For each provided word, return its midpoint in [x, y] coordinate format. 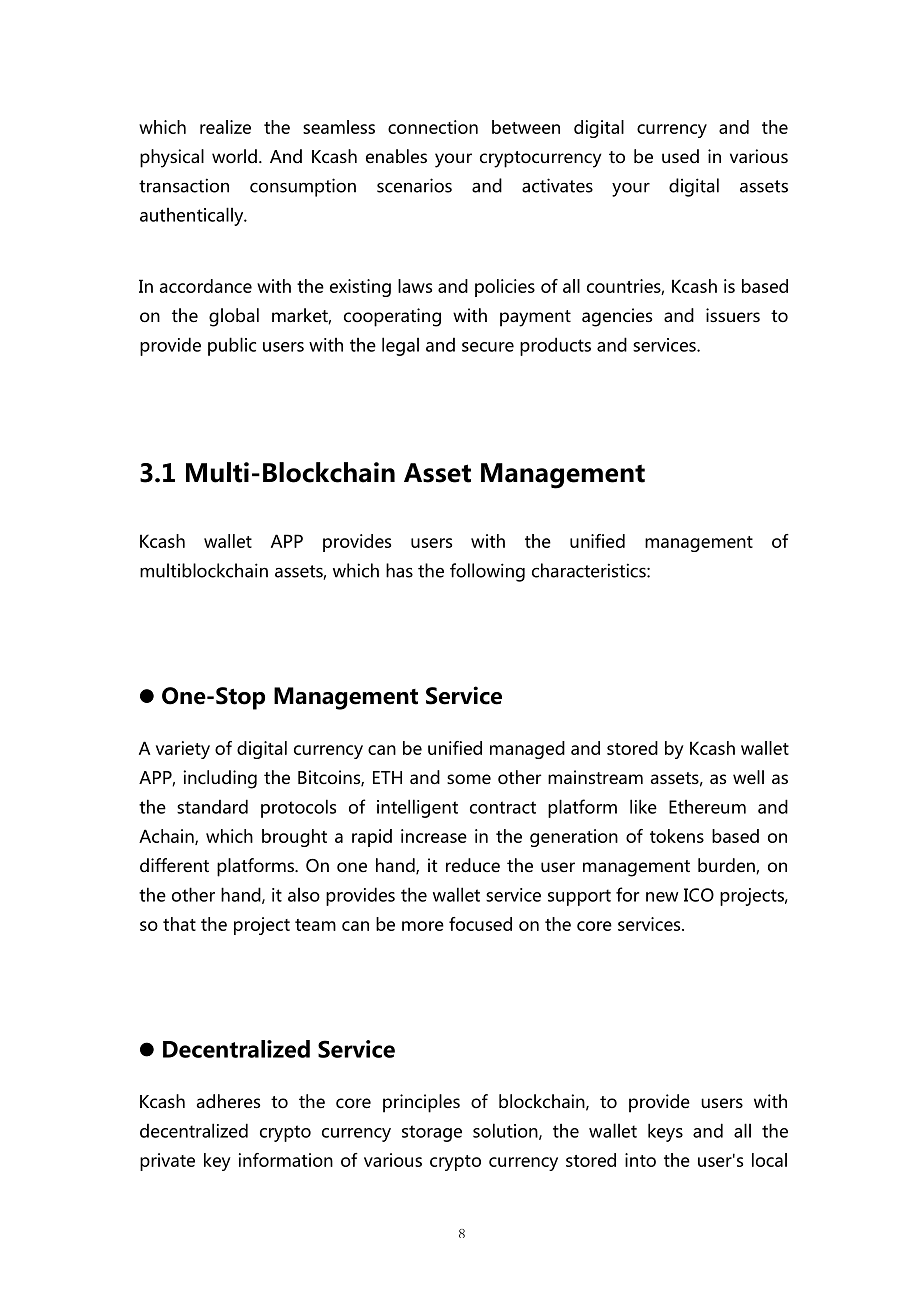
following [487, 572]
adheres [228, 1101]
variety [183, 750]
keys [665, 1132]
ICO [699, 895]
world [234, 156]
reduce [473, 865]
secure [488, 347]
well [748, 777]
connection [433, 127]
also [304, 895]
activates [557, 185]
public [232, 346]
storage [432, 1133]
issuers [733, 315]
